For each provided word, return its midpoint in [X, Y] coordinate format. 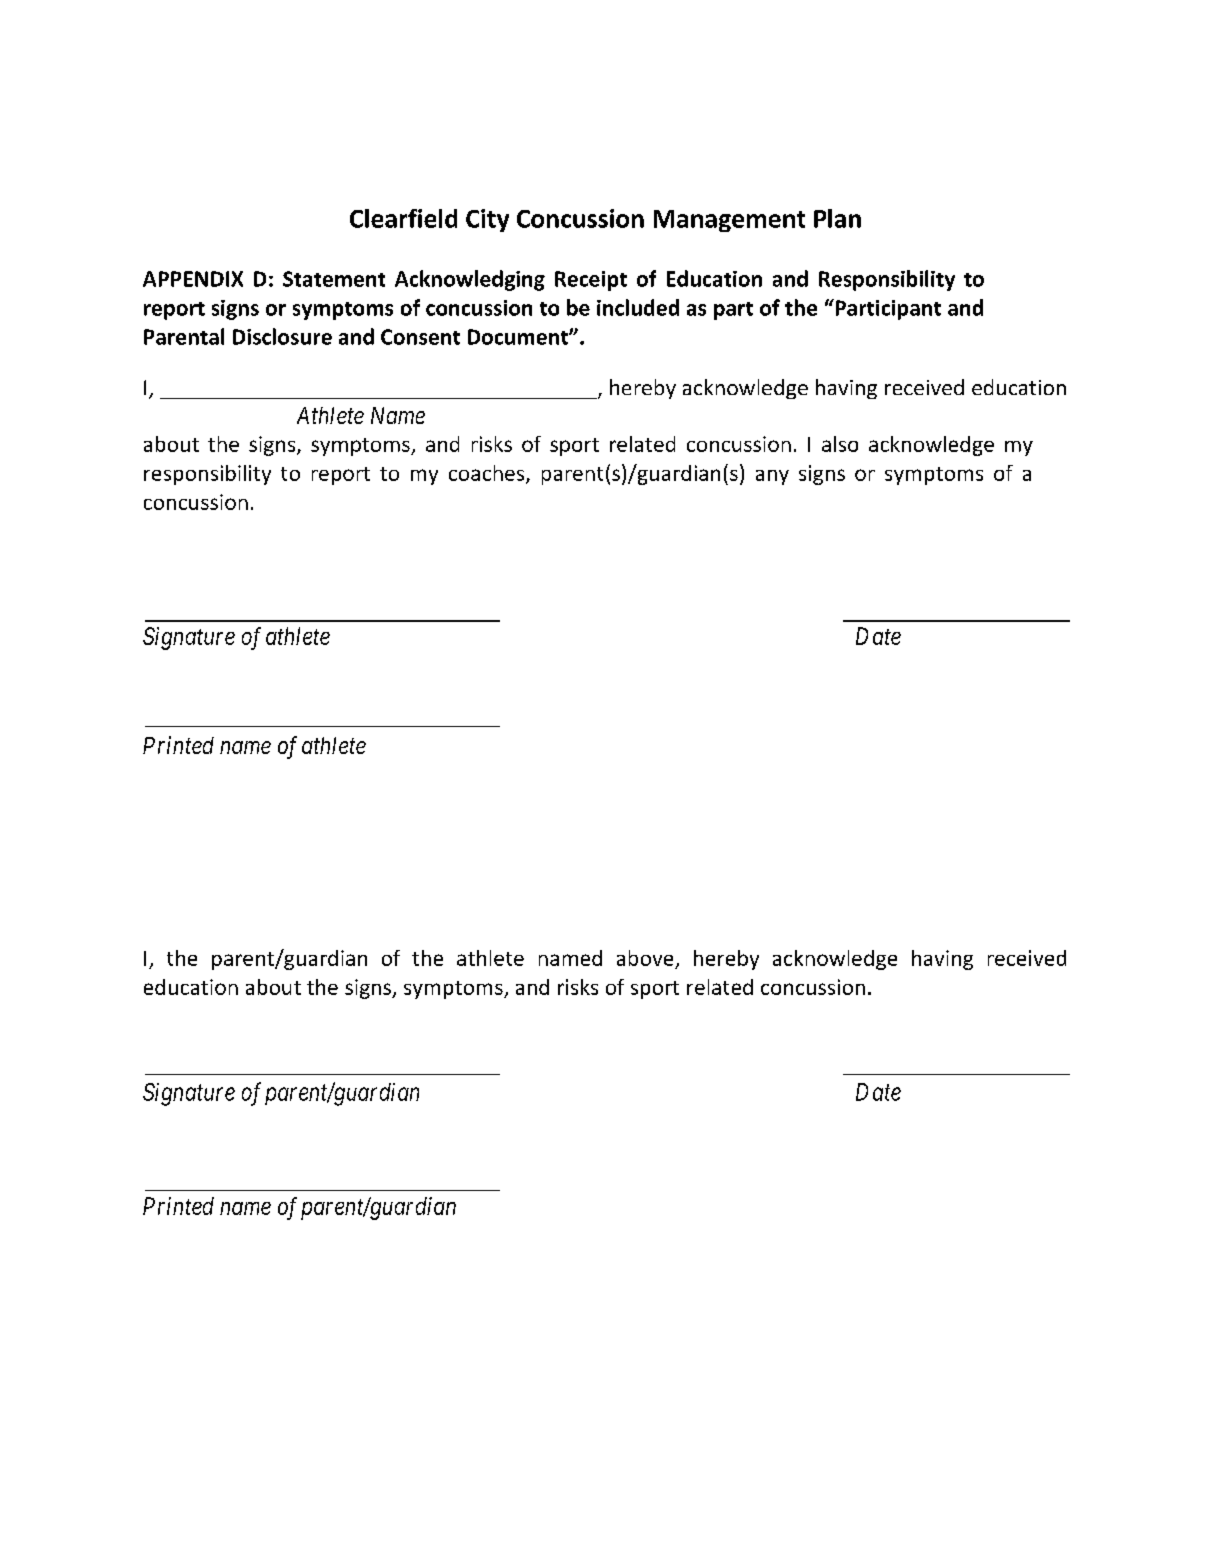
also [840, 444]
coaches [488, 474]
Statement [334, 279]
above [645, 958]
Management [729, 221]
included [638, 307]
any [772, 477]
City [487, 220]
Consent [420, 337]
